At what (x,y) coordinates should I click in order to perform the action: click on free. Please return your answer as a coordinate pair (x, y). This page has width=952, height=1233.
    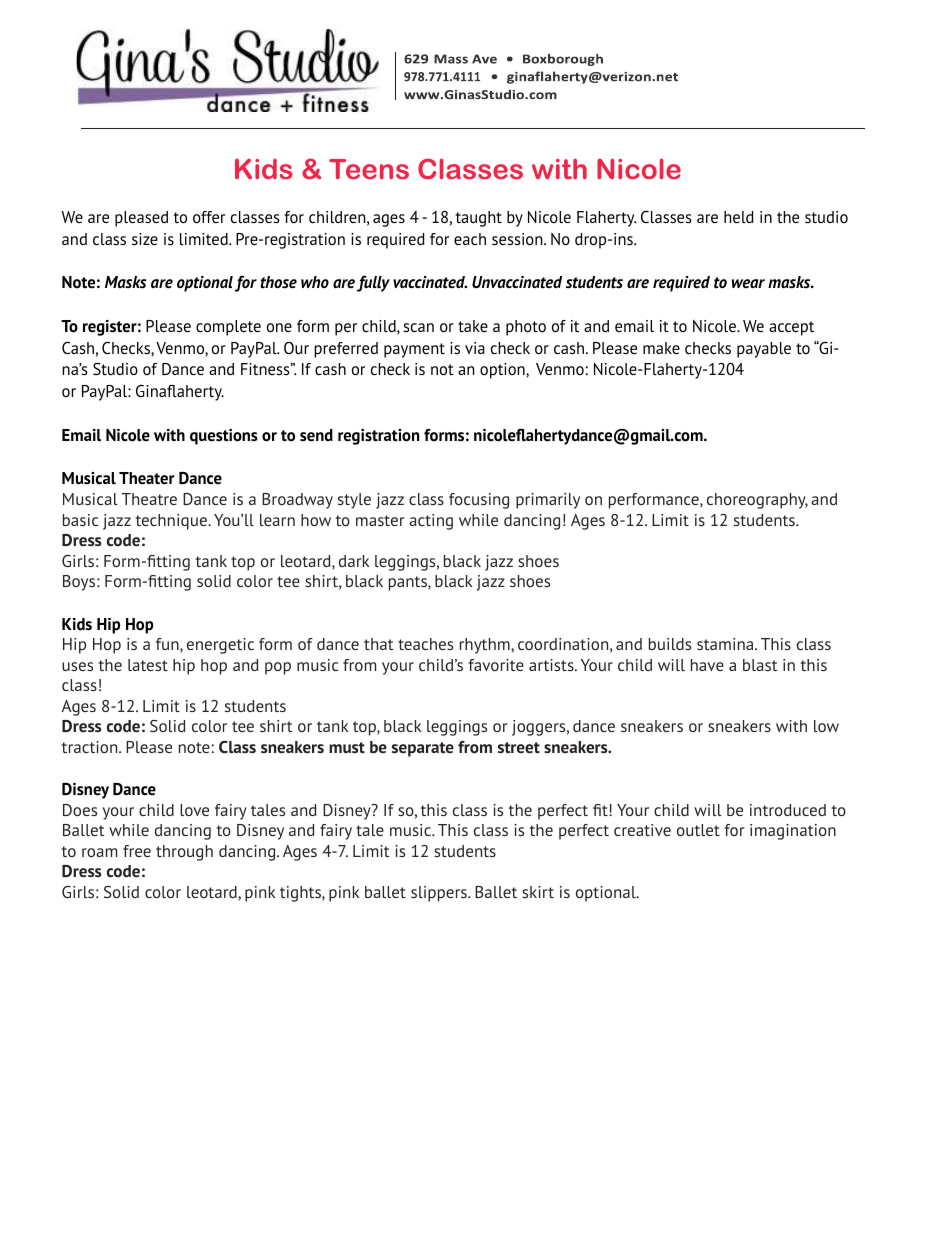
    Looking at the image, I should click on (137, 851).
